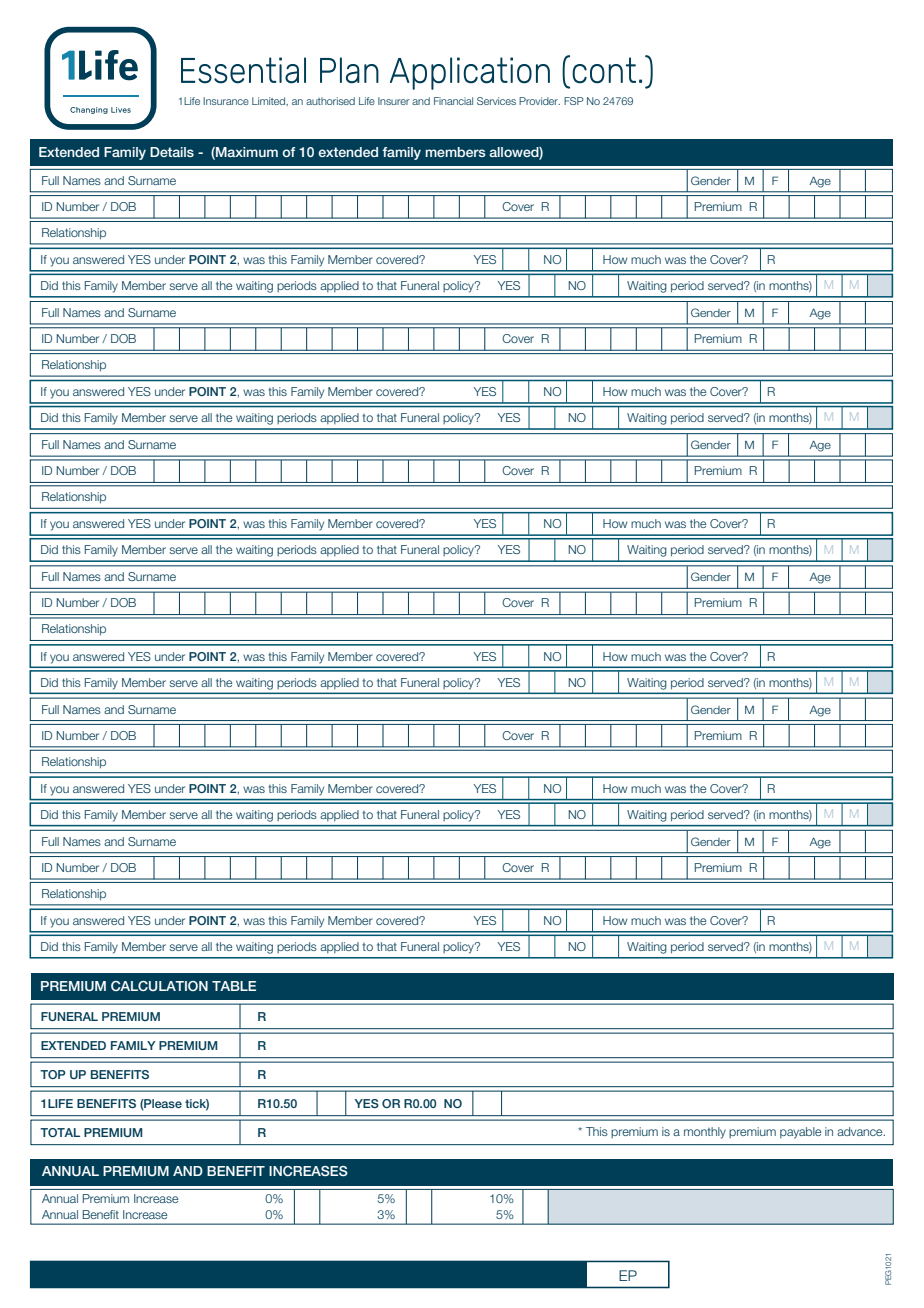 Image resolution: width=924 pixels, height=1308 pixels. What do you see at coordinates (705, 1133) in the page?
I see `monthly` at bounding box center [705, 1133].
